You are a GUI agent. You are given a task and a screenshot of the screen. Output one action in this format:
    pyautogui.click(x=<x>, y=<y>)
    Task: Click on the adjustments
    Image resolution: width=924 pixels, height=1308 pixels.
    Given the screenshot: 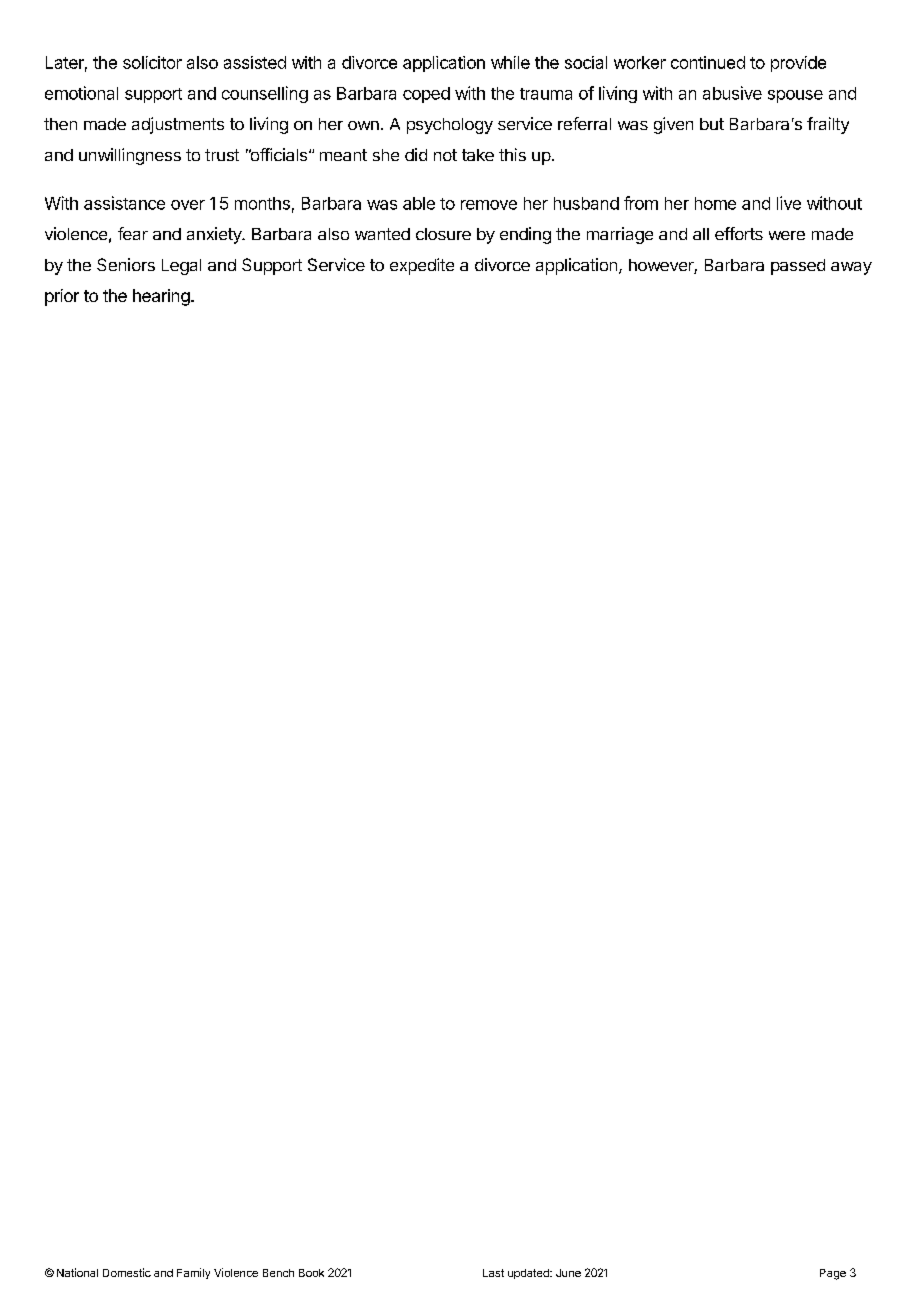 What is the action you would take?
    pyautogui.click(x=178, y=125)
